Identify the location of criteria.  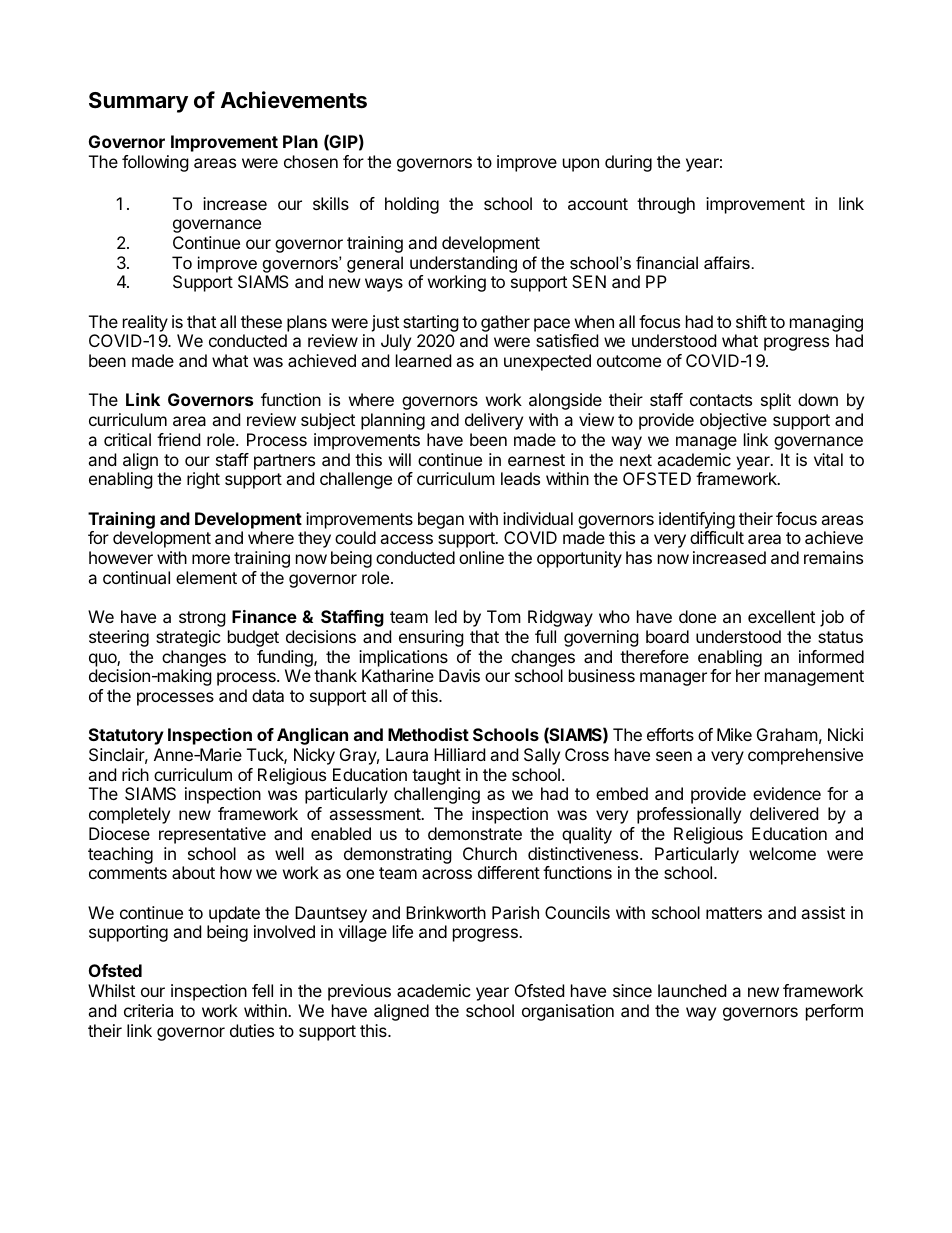
(148, 1010).
